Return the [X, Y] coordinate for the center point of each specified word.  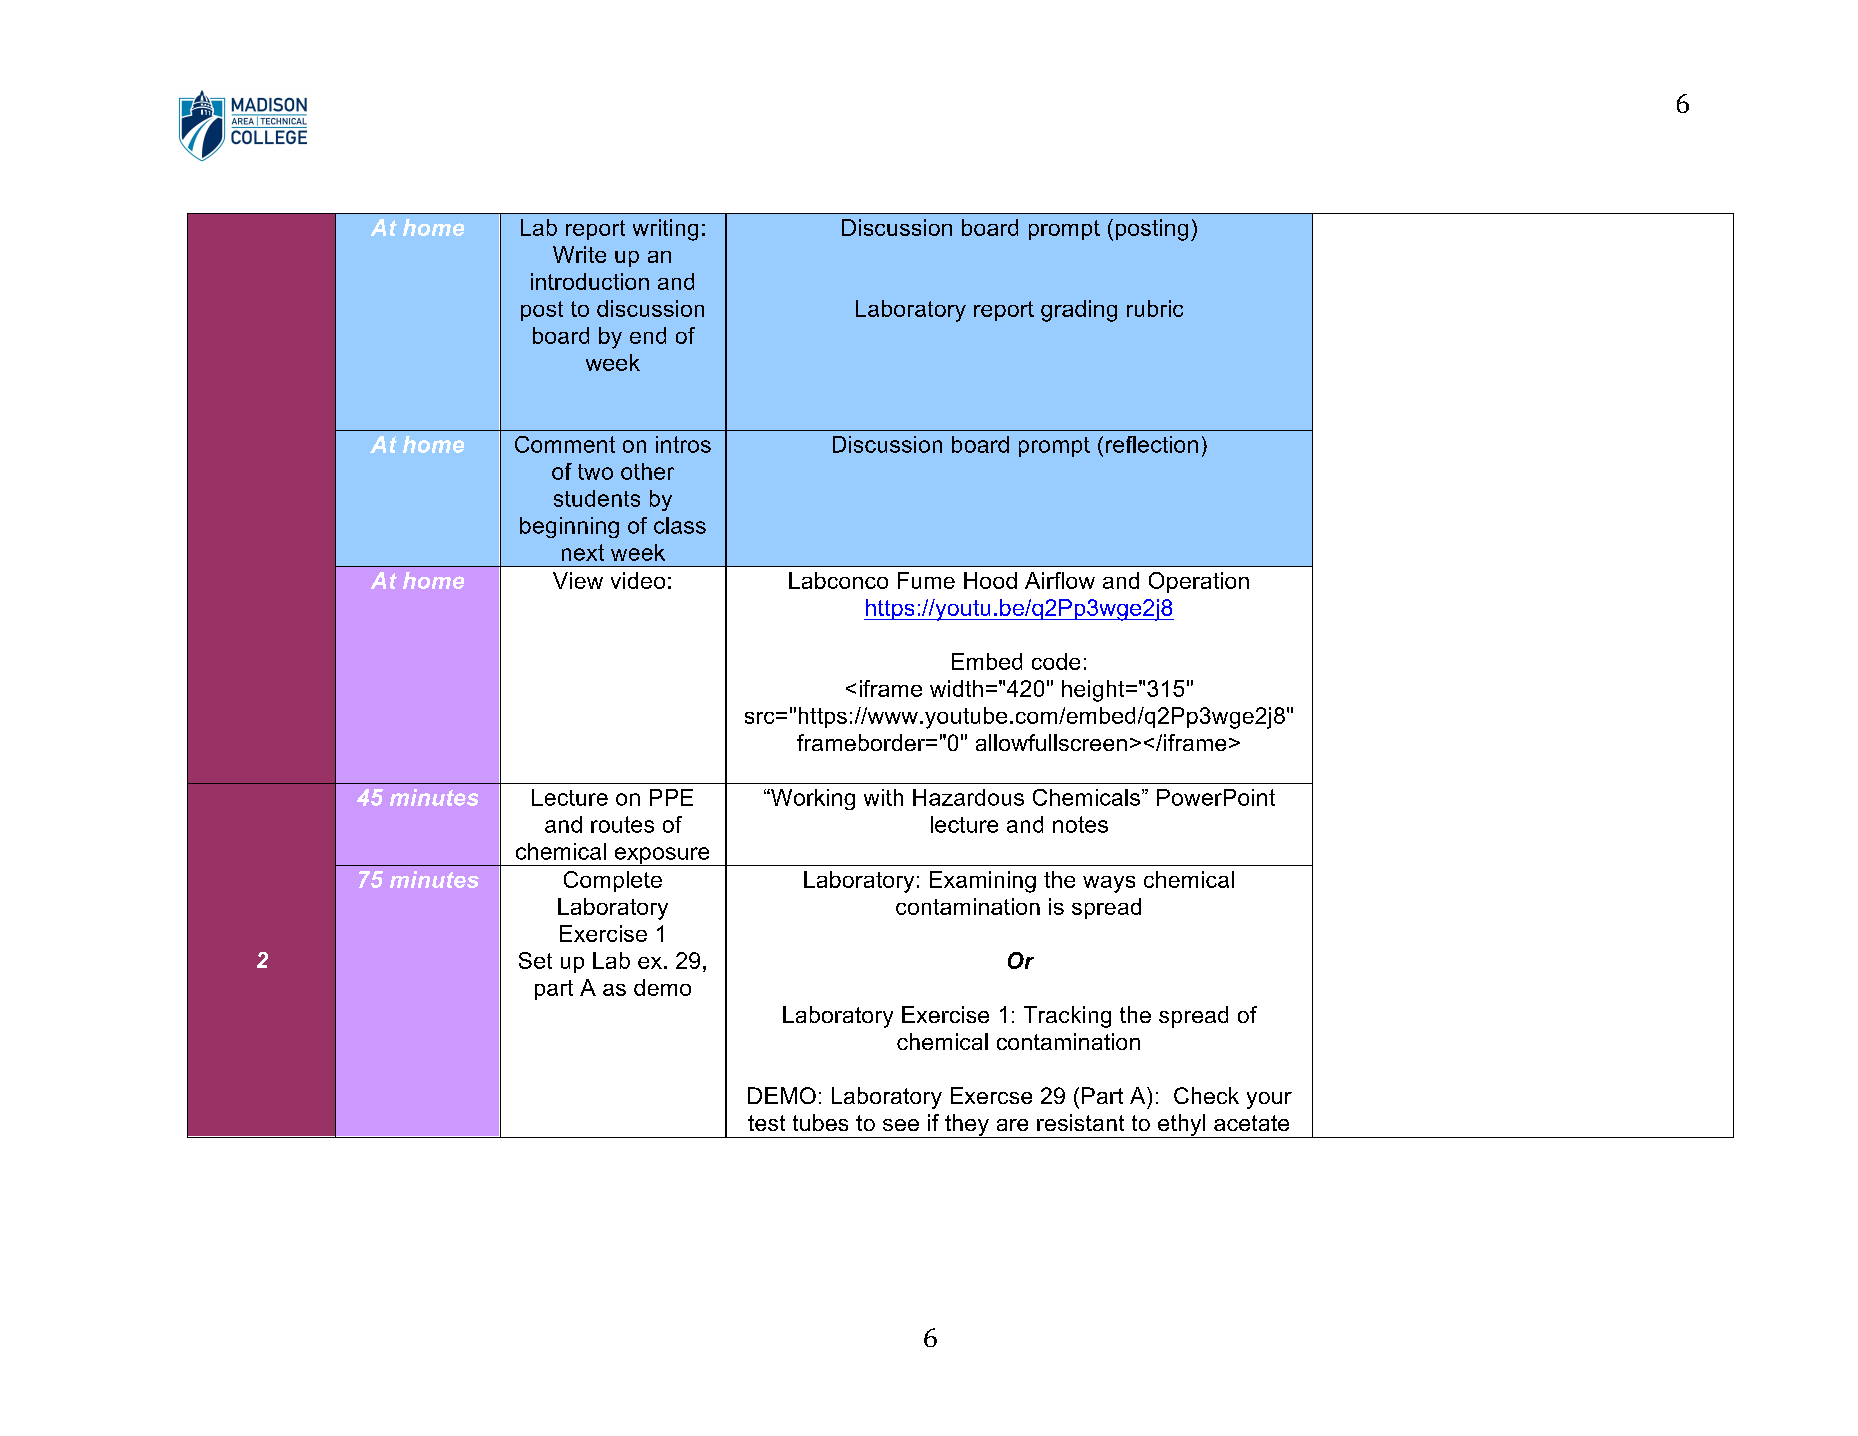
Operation [1199, 582]
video [638, 580]
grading [1079, 311]
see [901, 1125]
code [1056, 661]
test [766, 1123]
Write [579, 254]
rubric [1155, 308]
